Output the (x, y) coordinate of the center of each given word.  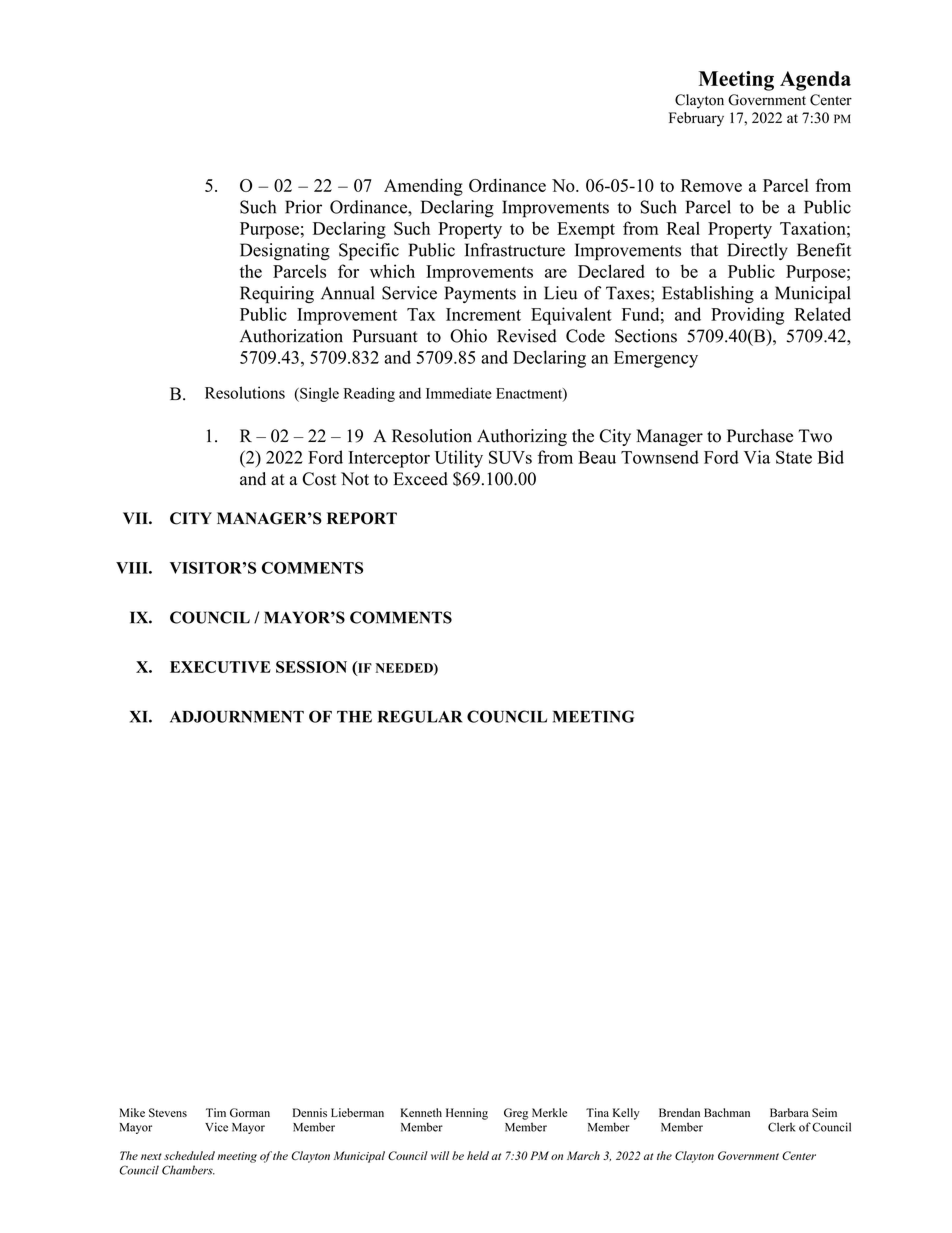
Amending (423, 187)
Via (757, 457)
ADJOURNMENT (237, 716)
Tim (216, 1112)
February (696, 119)
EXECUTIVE (220, 667)
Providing (747, 316)
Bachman (727, 1112)
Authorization (291, 336)
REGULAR (420, 716)
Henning (467, 1114)
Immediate (459, 393)
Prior (303, 207)
